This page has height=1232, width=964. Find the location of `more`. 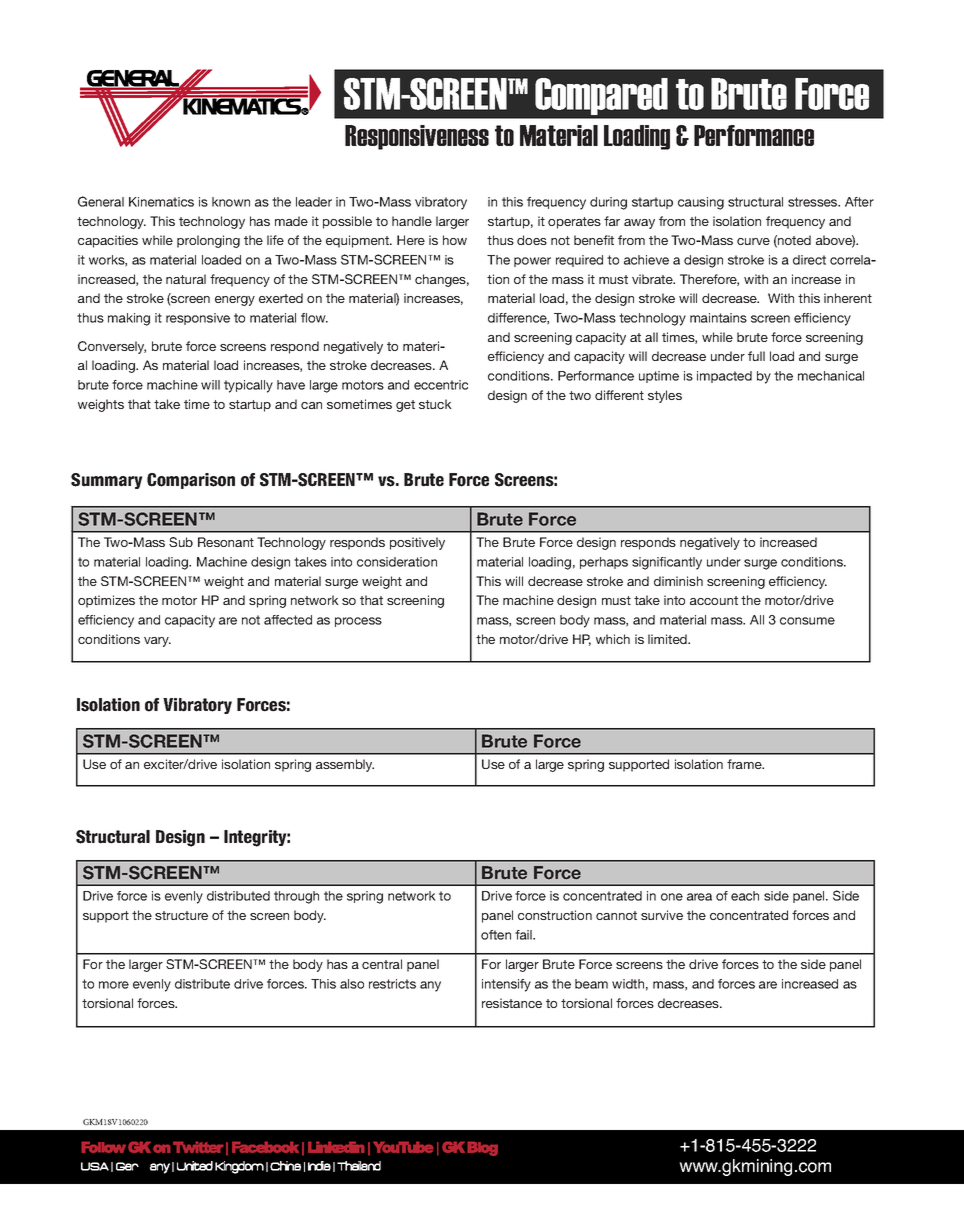

more is located at coordinates (114, 985).
